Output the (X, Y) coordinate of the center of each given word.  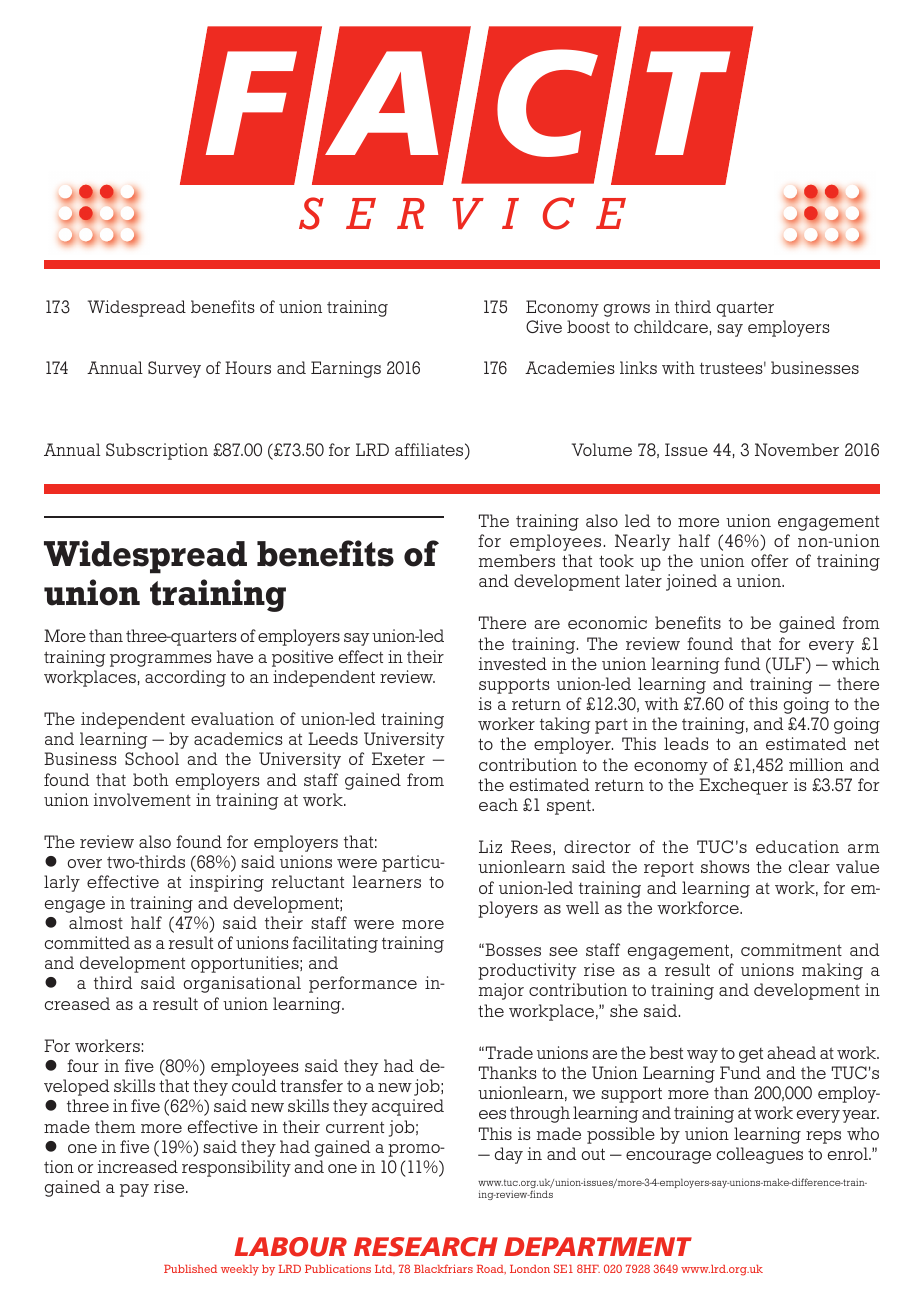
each (498, 804)
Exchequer (743, 786)
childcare (671, 326)
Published (190, 1269)
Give (544, 326)
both (151, 779)
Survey (174, 369)
